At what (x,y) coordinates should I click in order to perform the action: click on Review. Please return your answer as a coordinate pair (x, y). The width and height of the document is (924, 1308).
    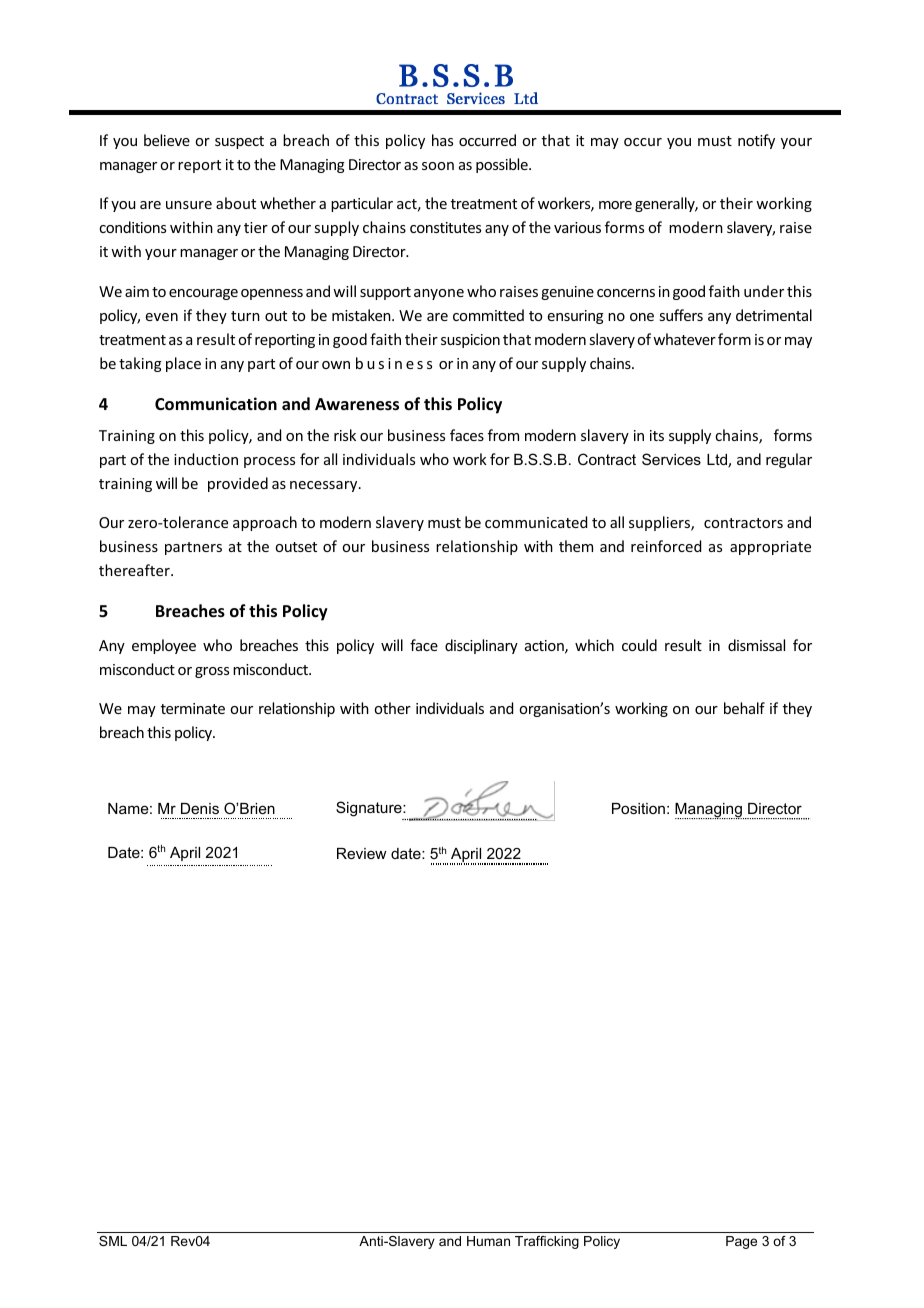
    Looking at the image, I should click on (362, 853).
